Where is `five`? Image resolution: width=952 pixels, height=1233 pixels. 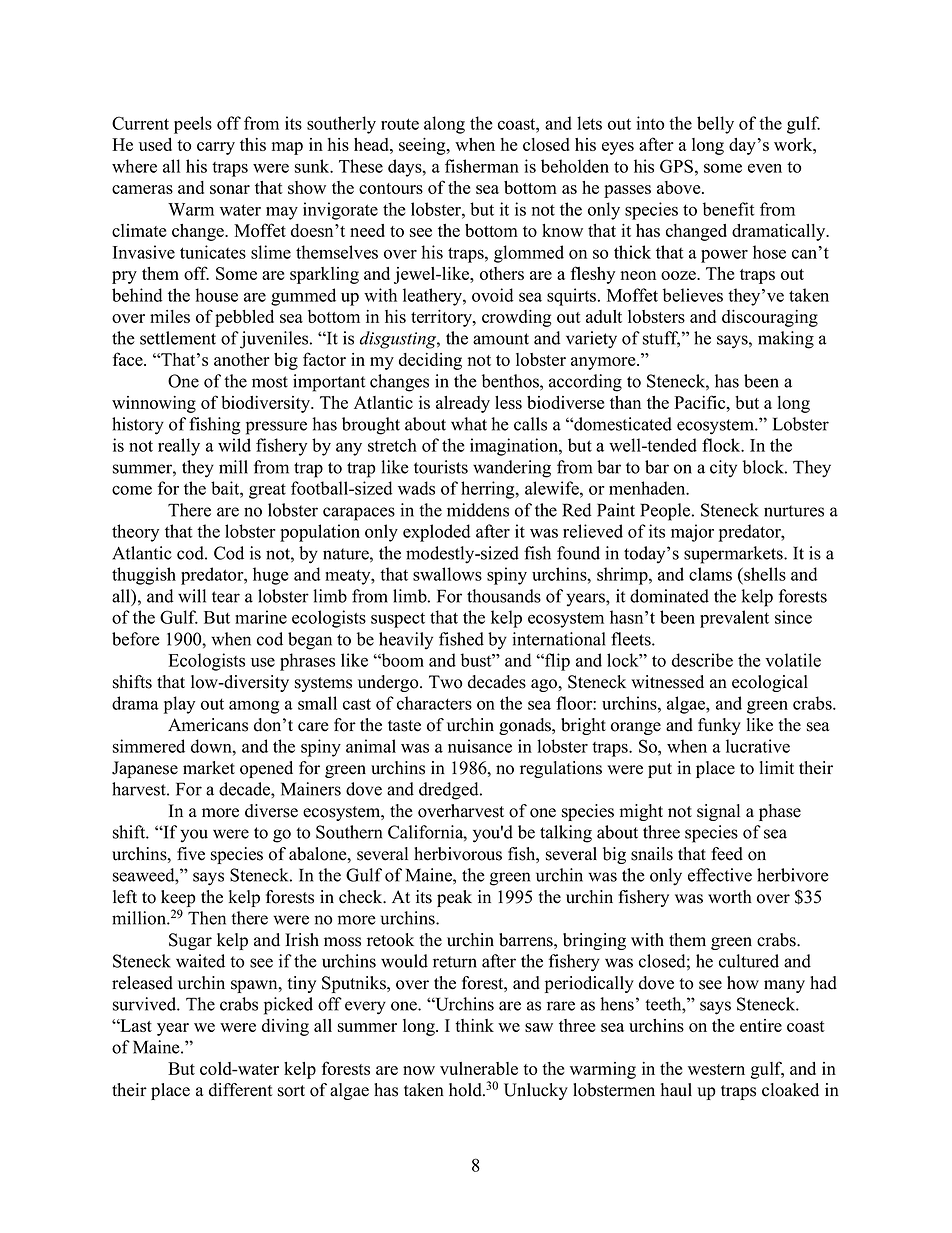
five is located at coordinates (191, 854).
